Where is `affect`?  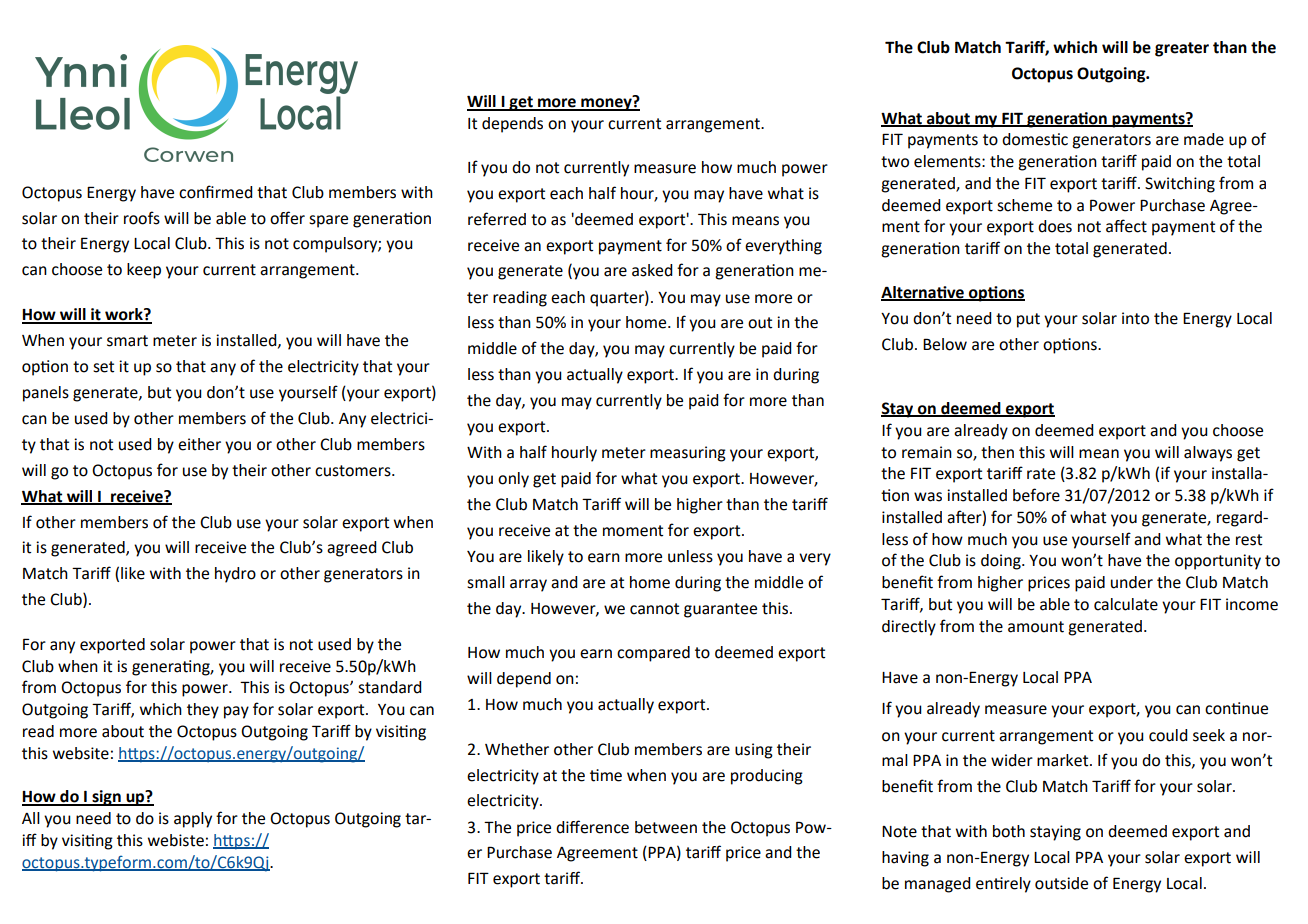
affect is located at coordinates (1126, 226).
